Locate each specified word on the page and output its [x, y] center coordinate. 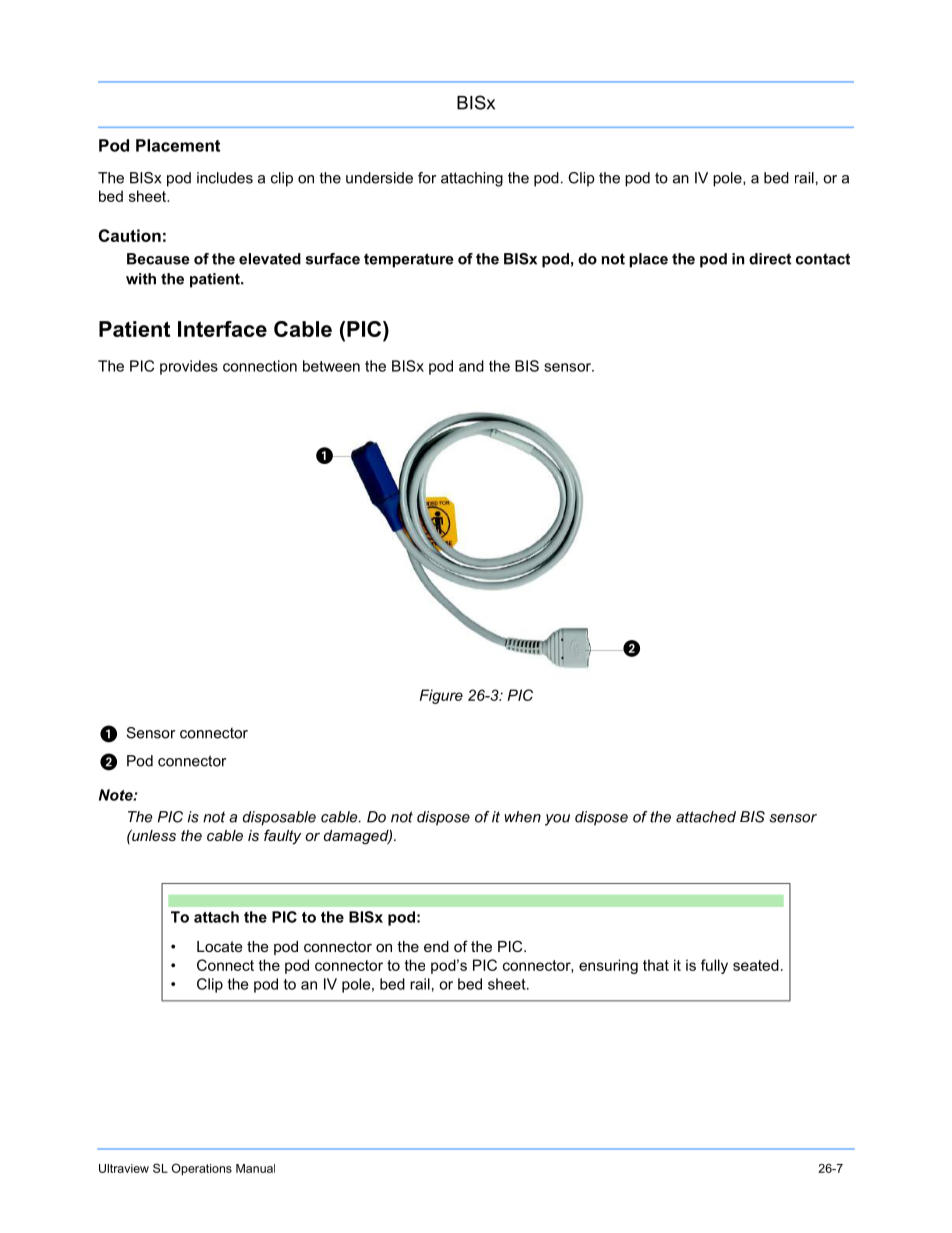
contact [823, 259]
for [427, 178]
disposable [279, 818]
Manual [255, 1168]
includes [225, 178]
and [471, 366]
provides [189, 367]
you [557, 820]
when [522, 817]
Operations [202, 1169]
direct [770, 259]
